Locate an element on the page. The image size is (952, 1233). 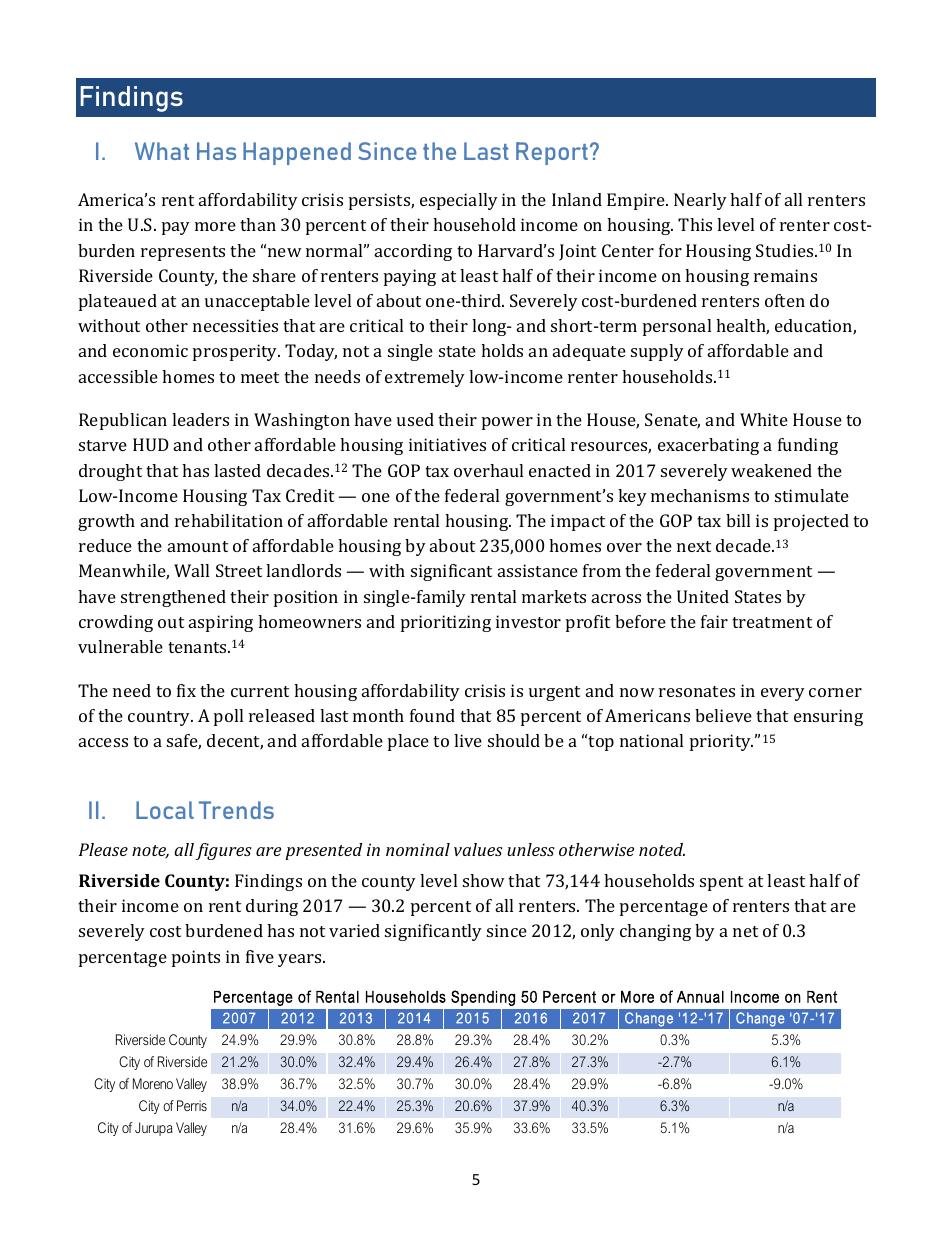
Wall is located at coordinates (191, 570).
